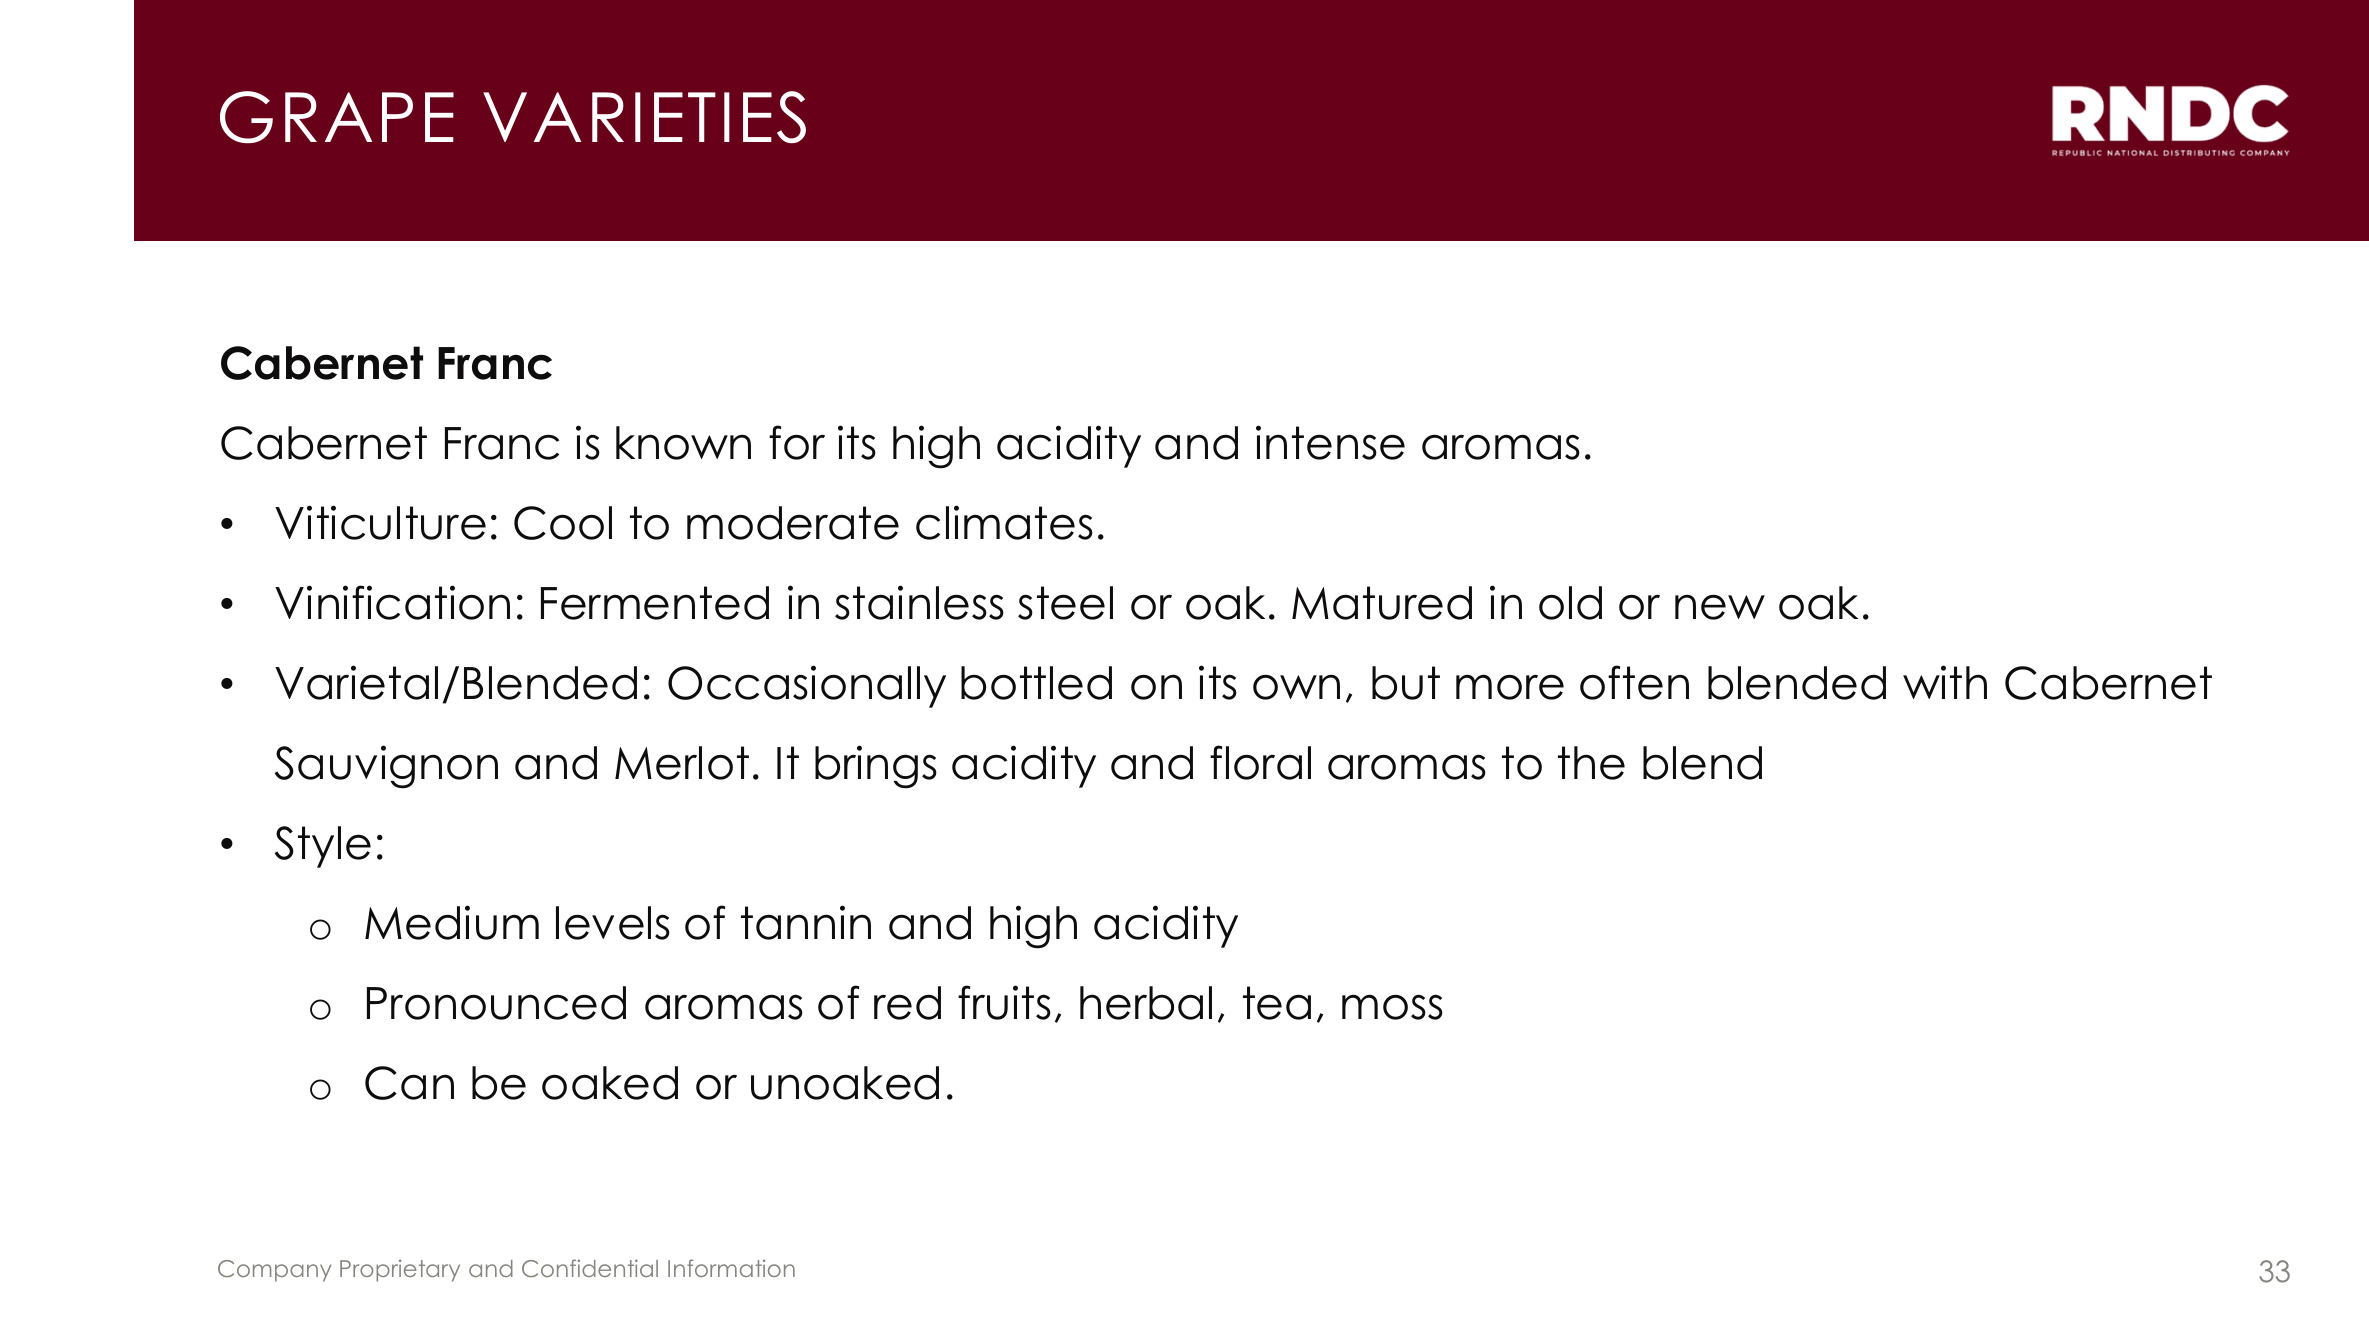 This image has width=2369, height=1333. Describe the element at coordinates (452, 922) in the image. I see `Medium` at that location.
